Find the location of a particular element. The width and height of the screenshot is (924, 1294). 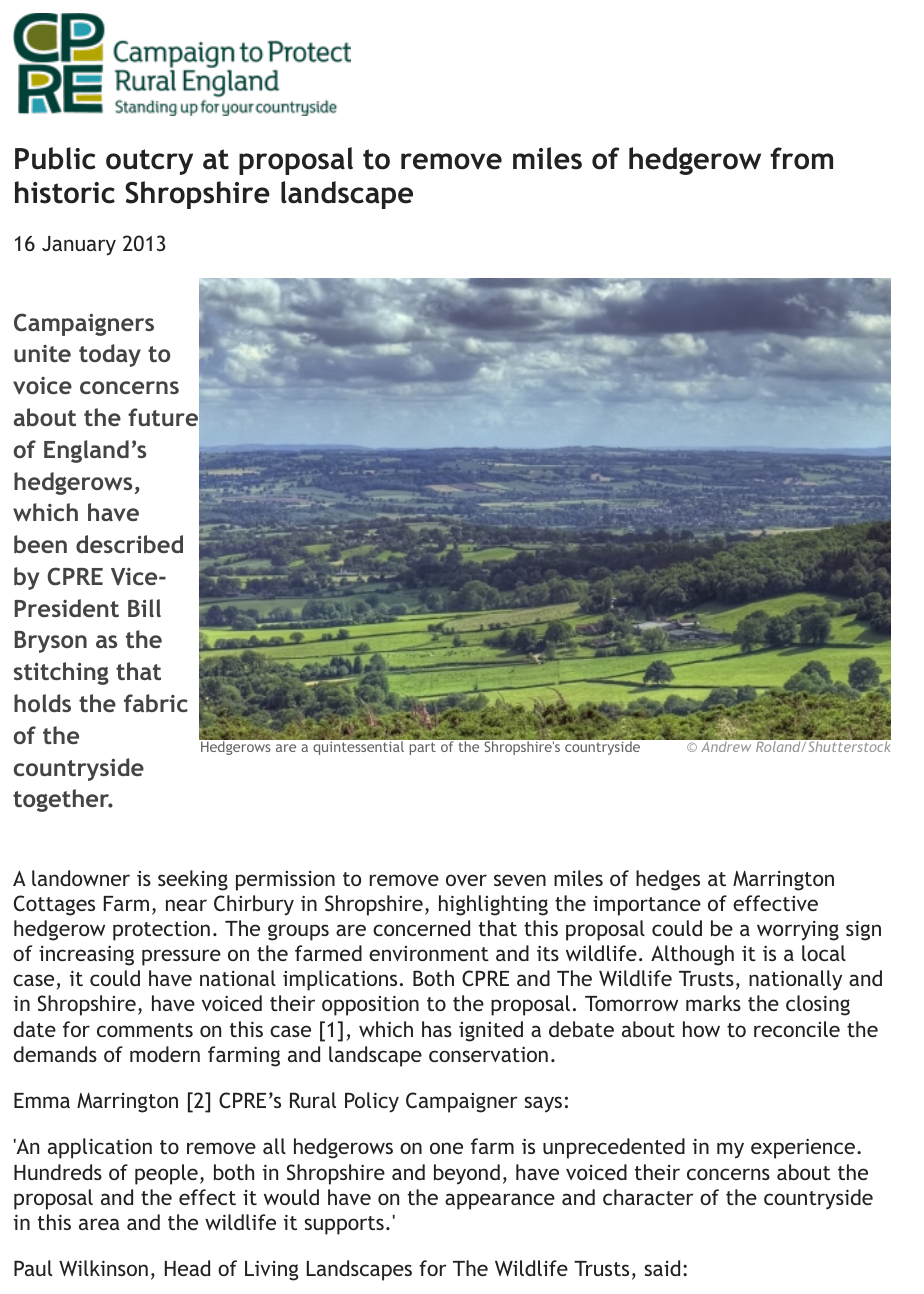

today is located at coordinates (110, 355).
